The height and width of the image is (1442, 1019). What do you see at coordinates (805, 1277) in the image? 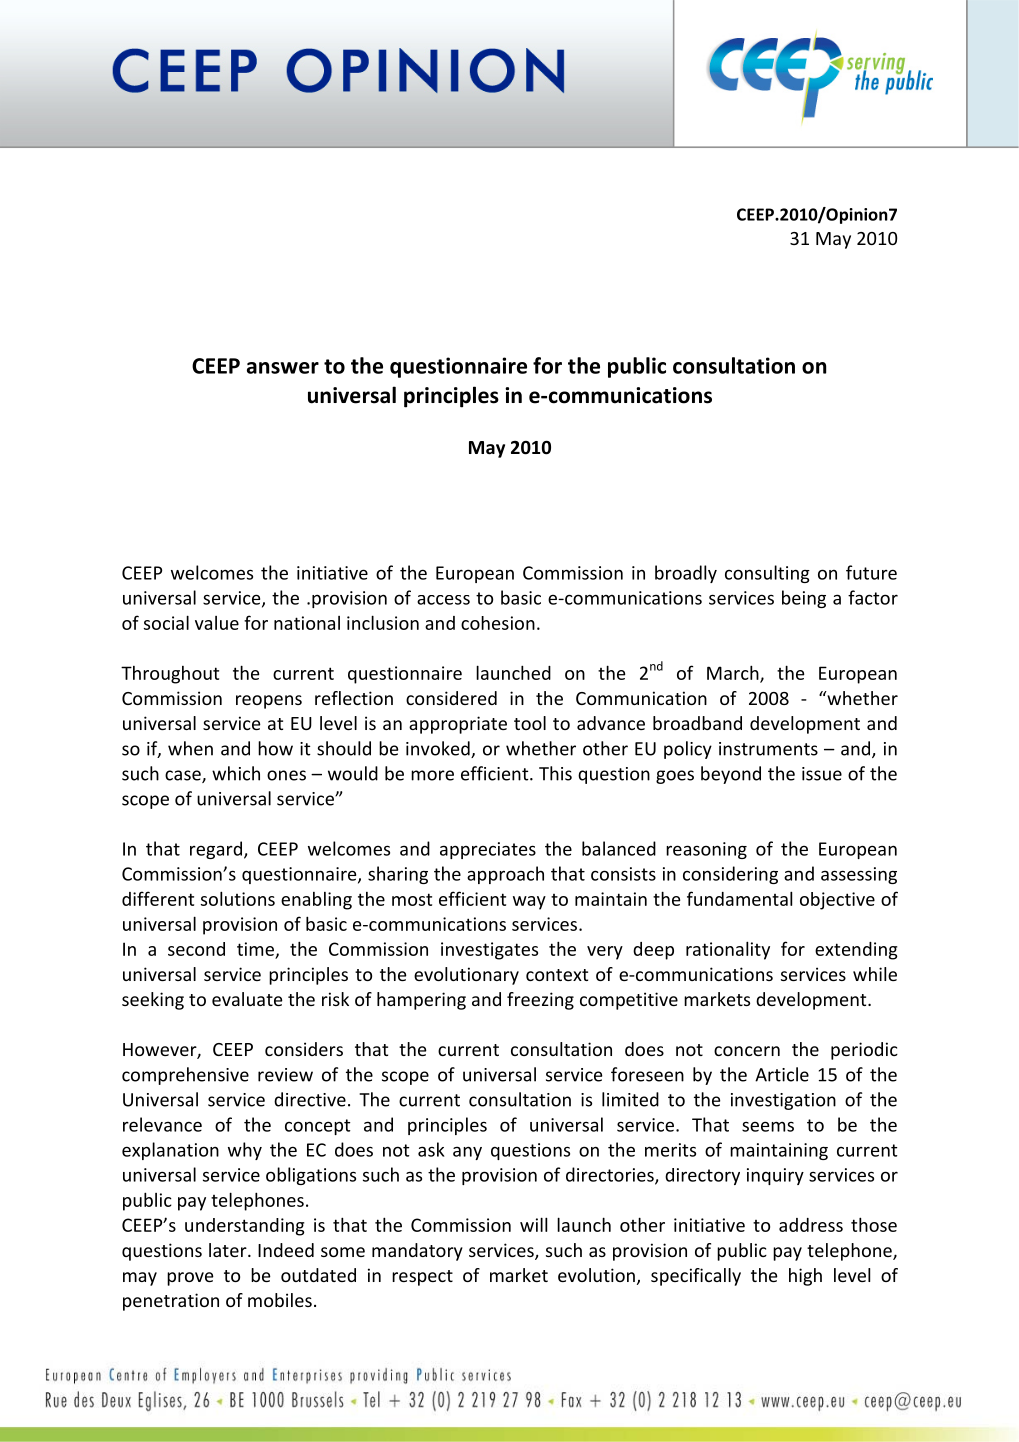
I see `high` at bounding box center [805, 1277].
